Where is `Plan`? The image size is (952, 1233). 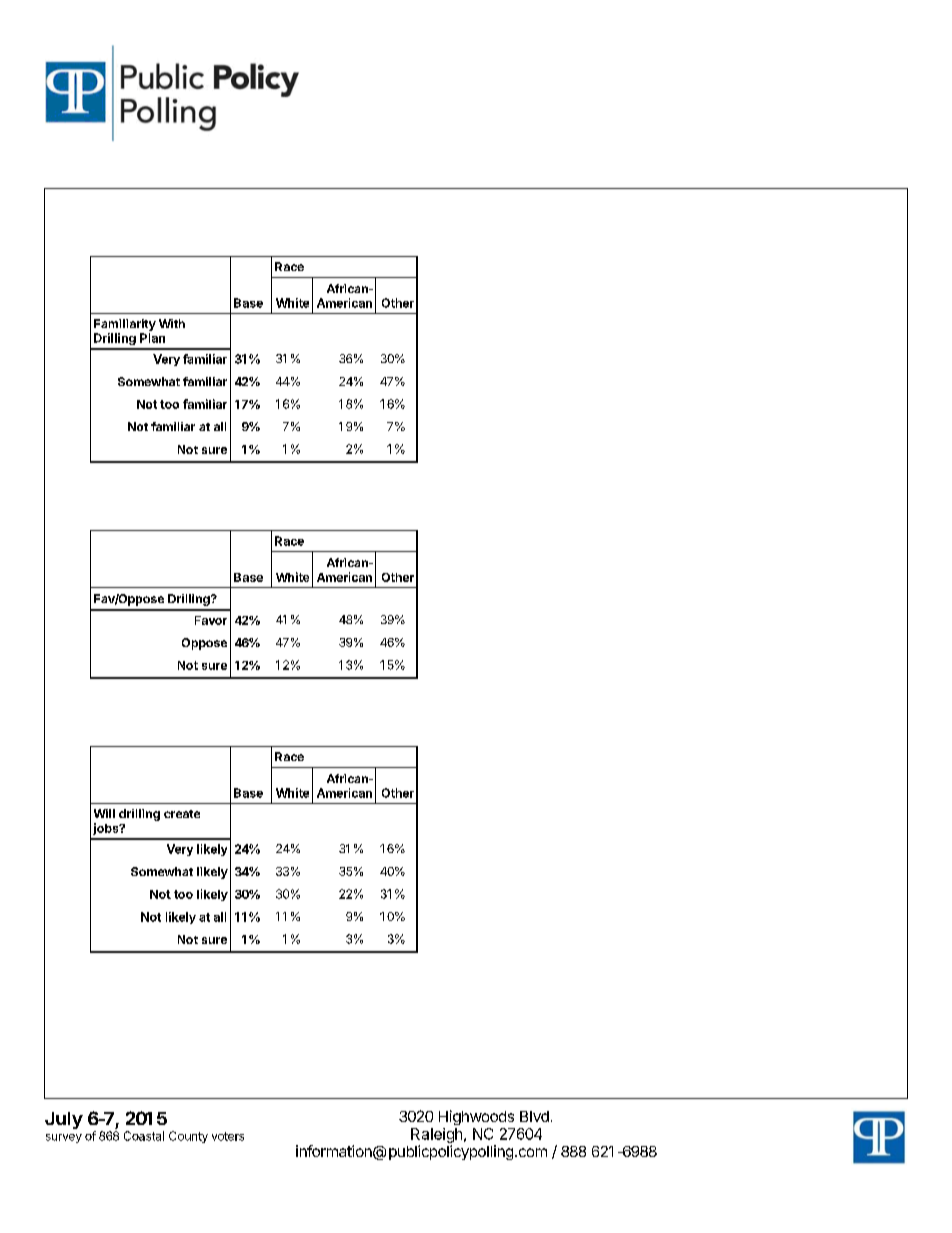 Plan is located at coordinates (152, 338).
